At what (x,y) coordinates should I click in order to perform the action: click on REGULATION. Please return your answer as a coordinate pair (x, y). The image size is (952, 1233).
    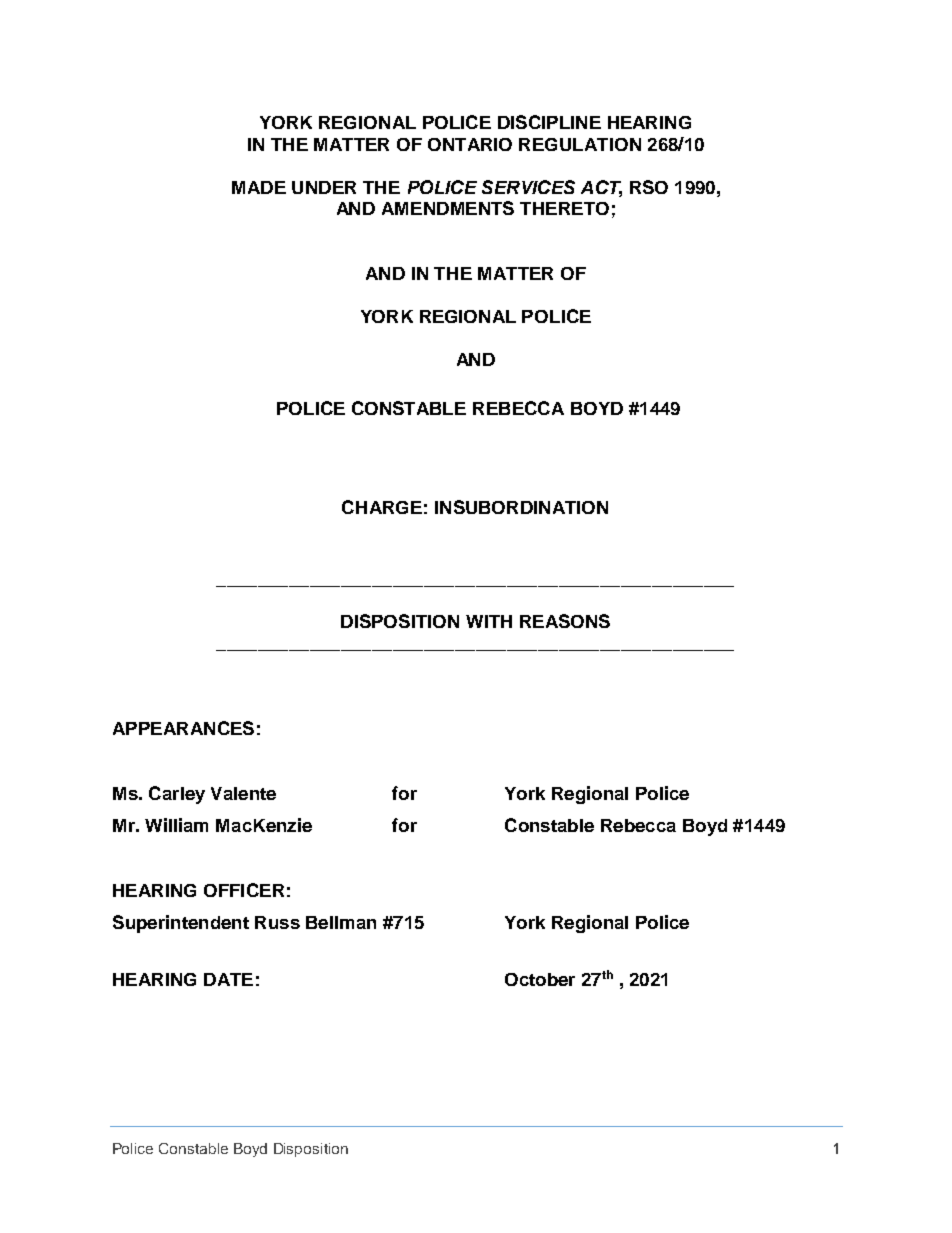
    Looking at the image, I should click on (580, 144).
